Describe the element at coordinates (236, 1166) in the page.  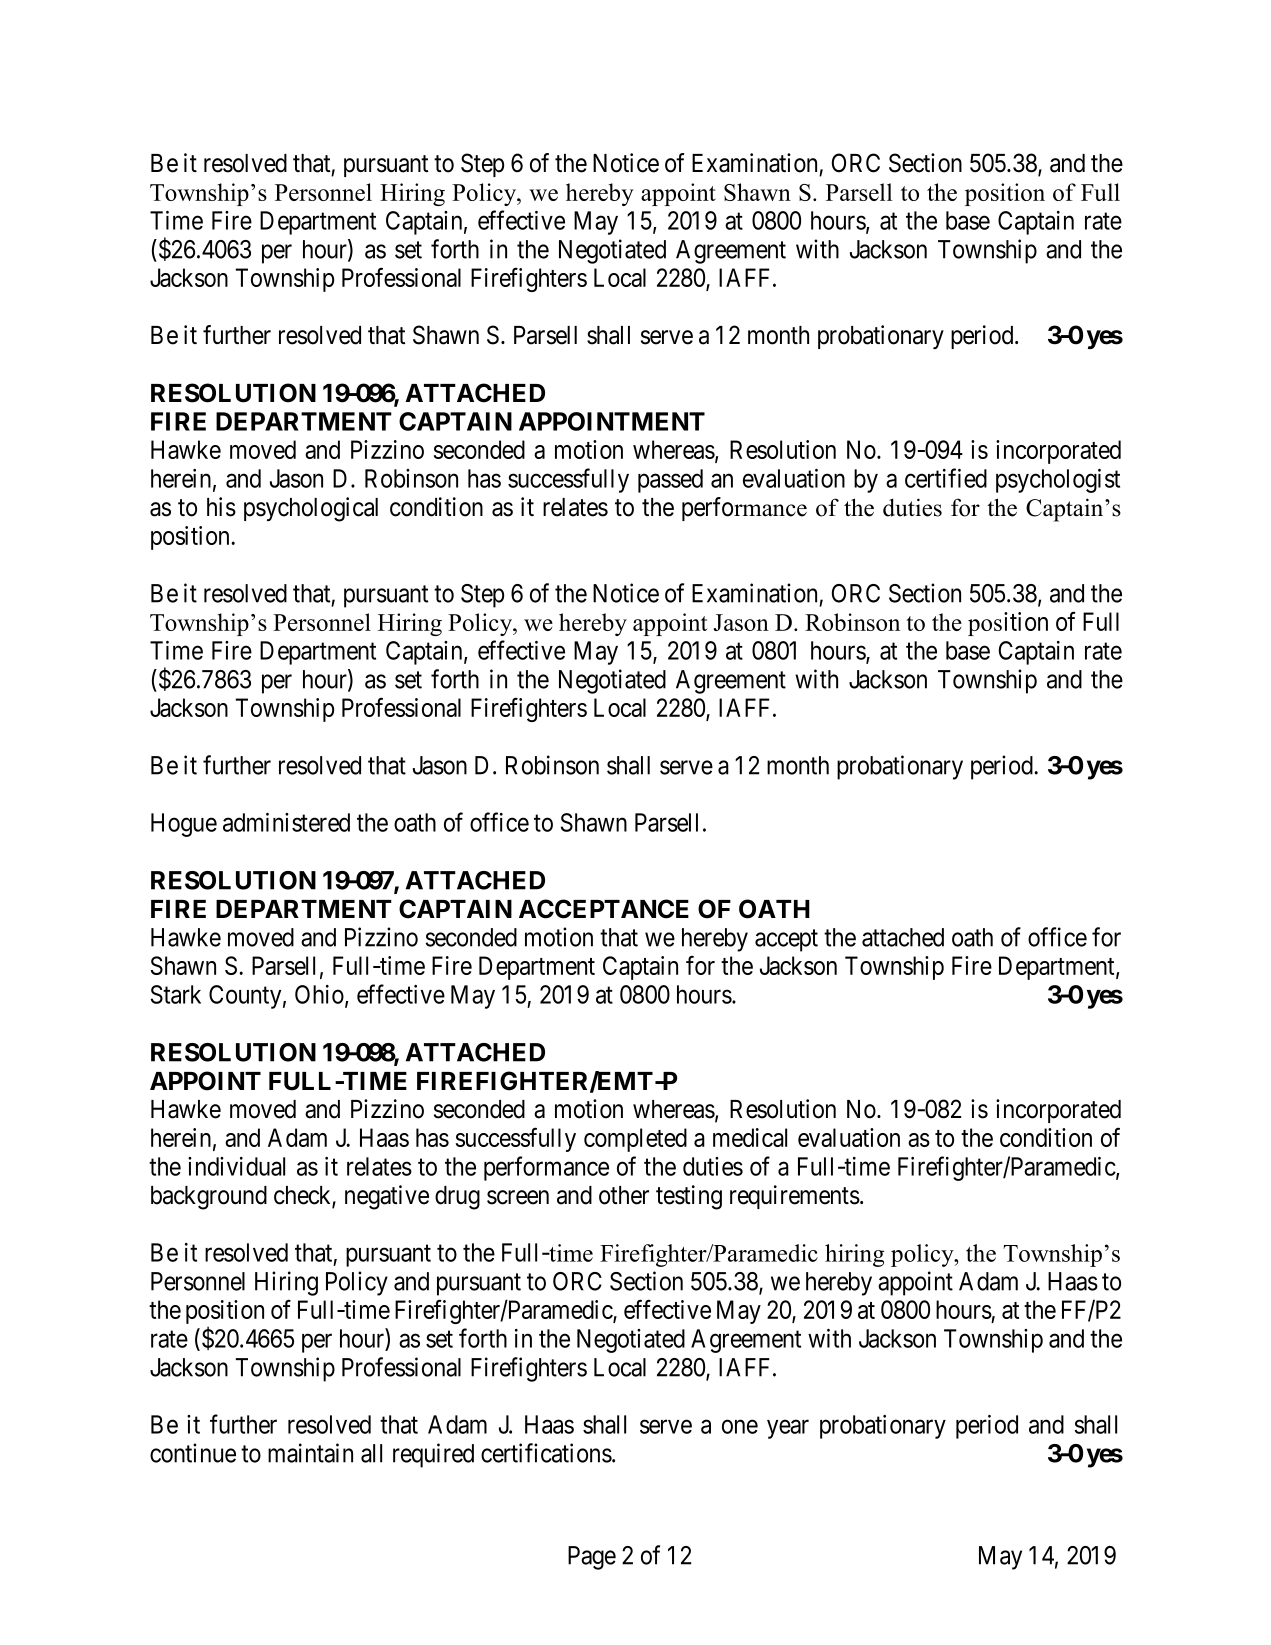
I see `individual` at that location.
